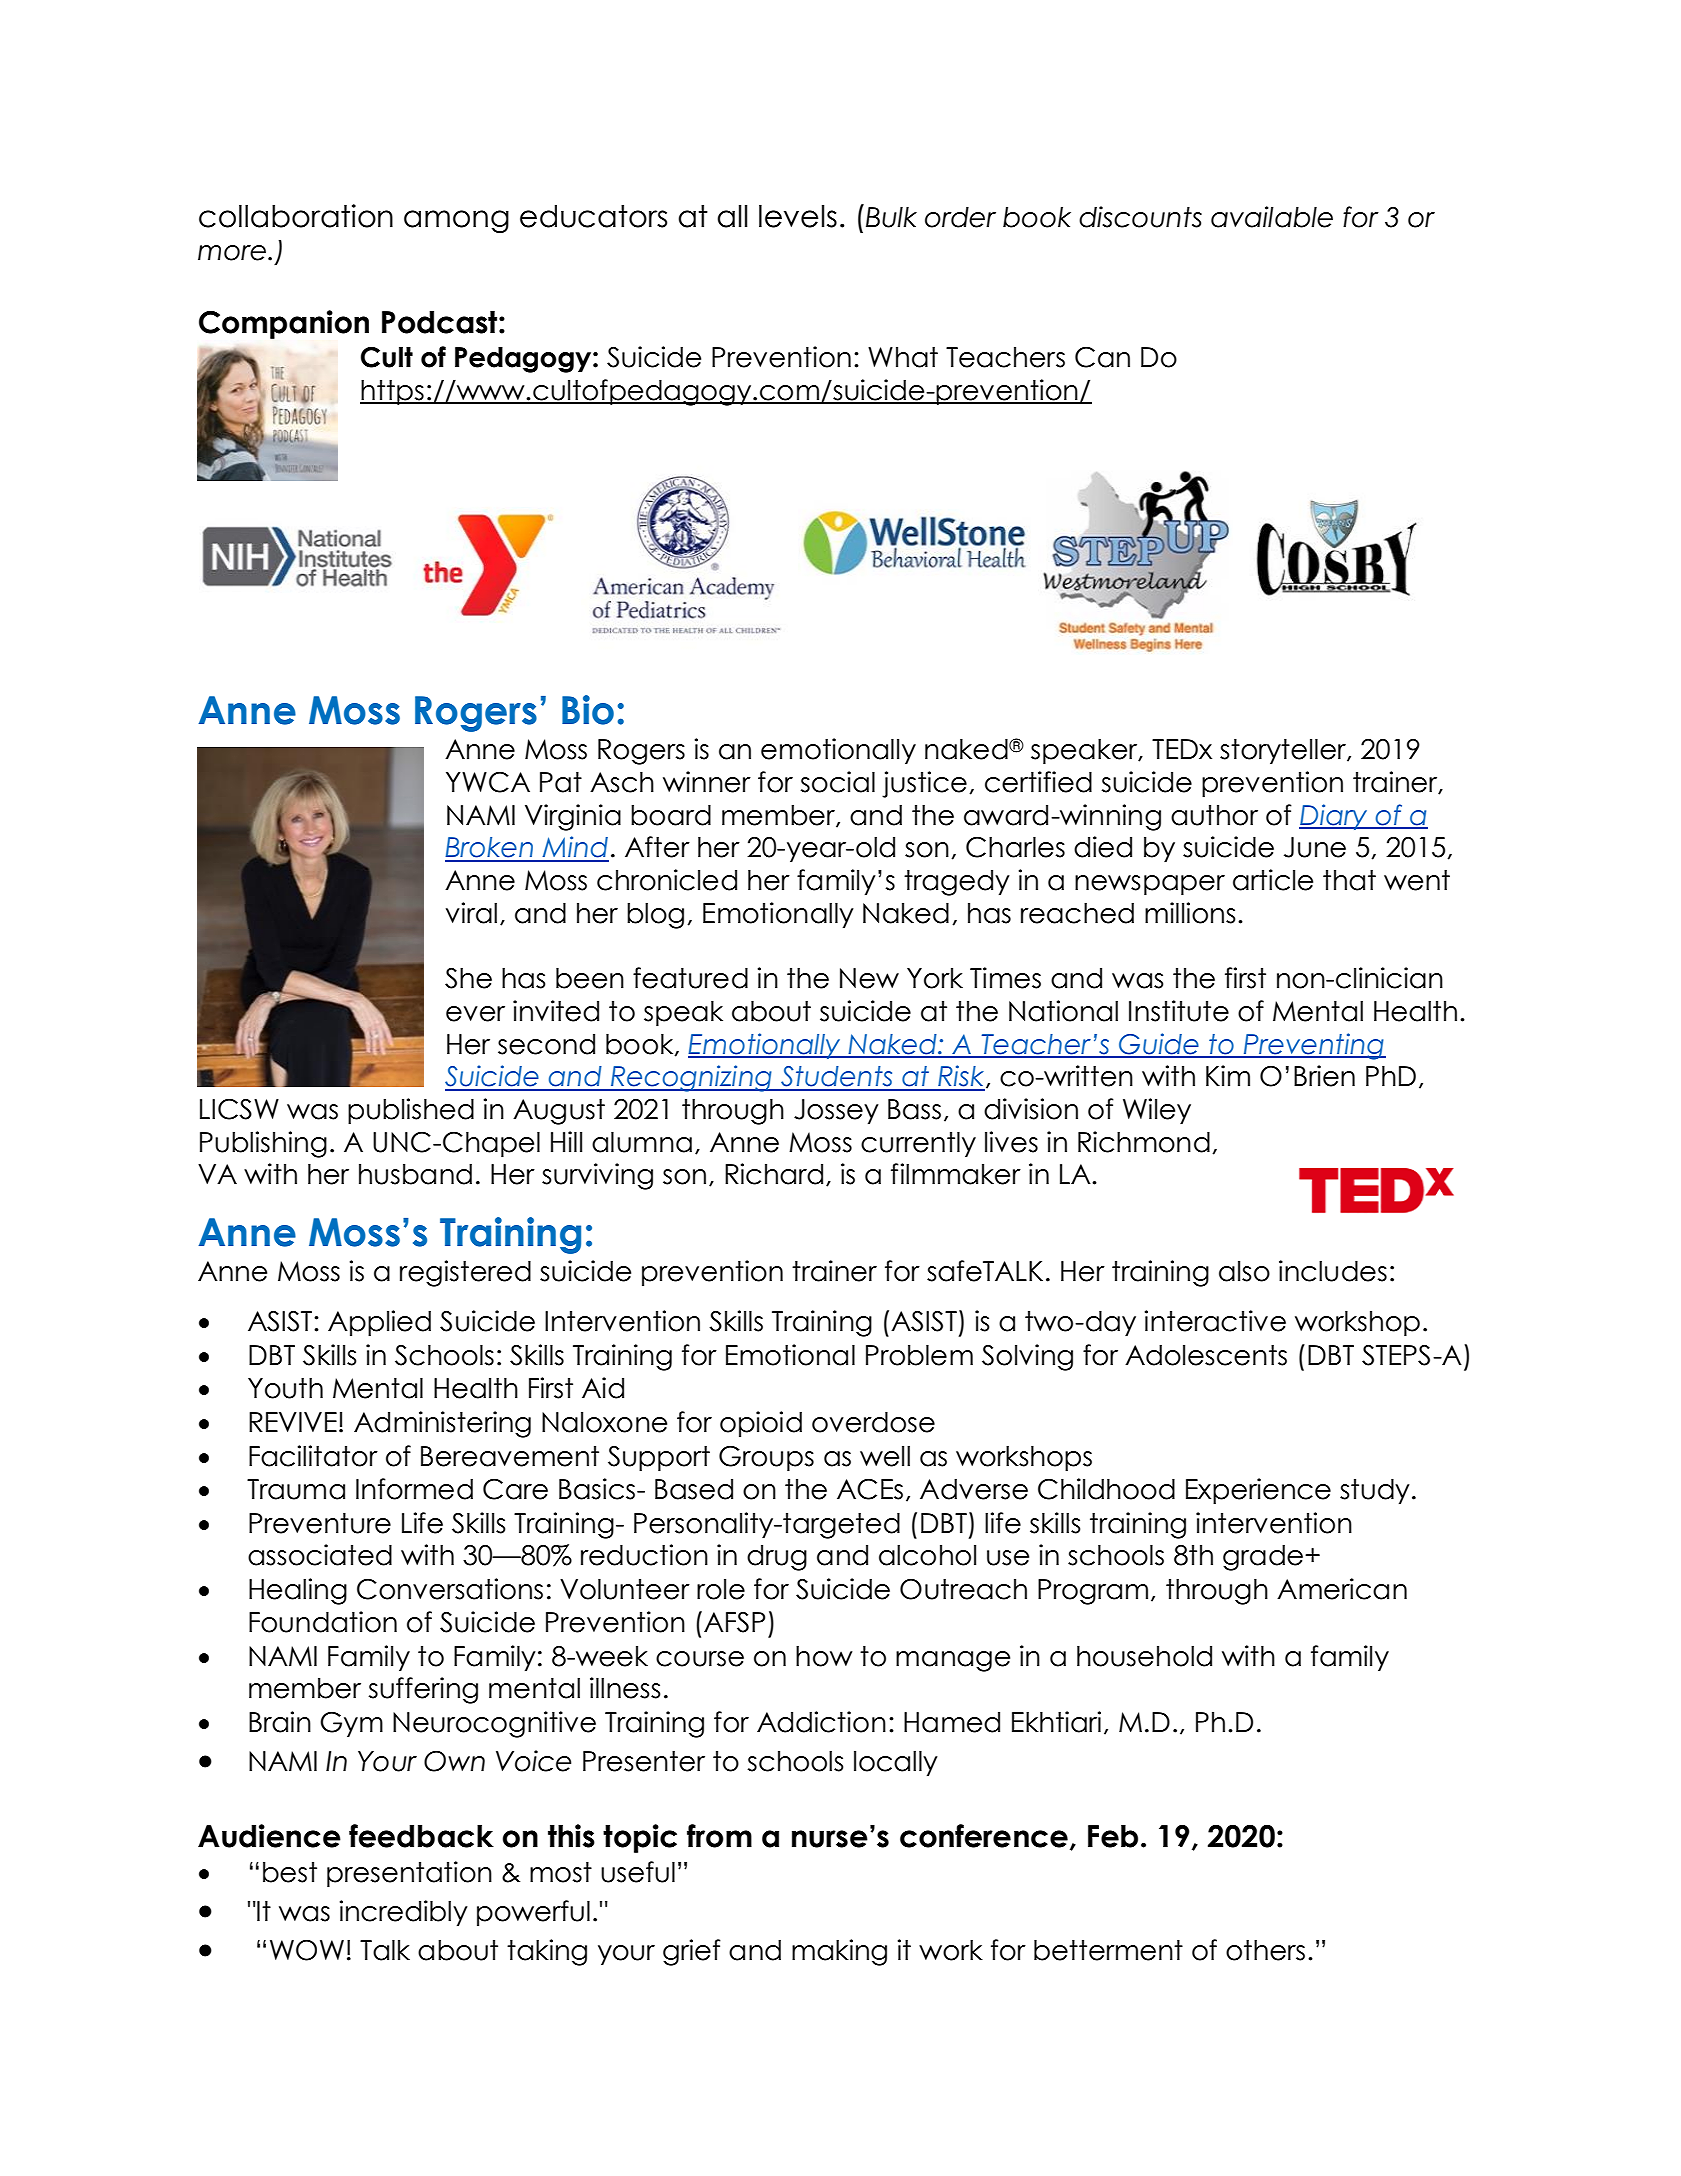  What do you see at coordinates (1272, 217) in the screenshot?
I see `available` at bounding box center [1272, 217].
